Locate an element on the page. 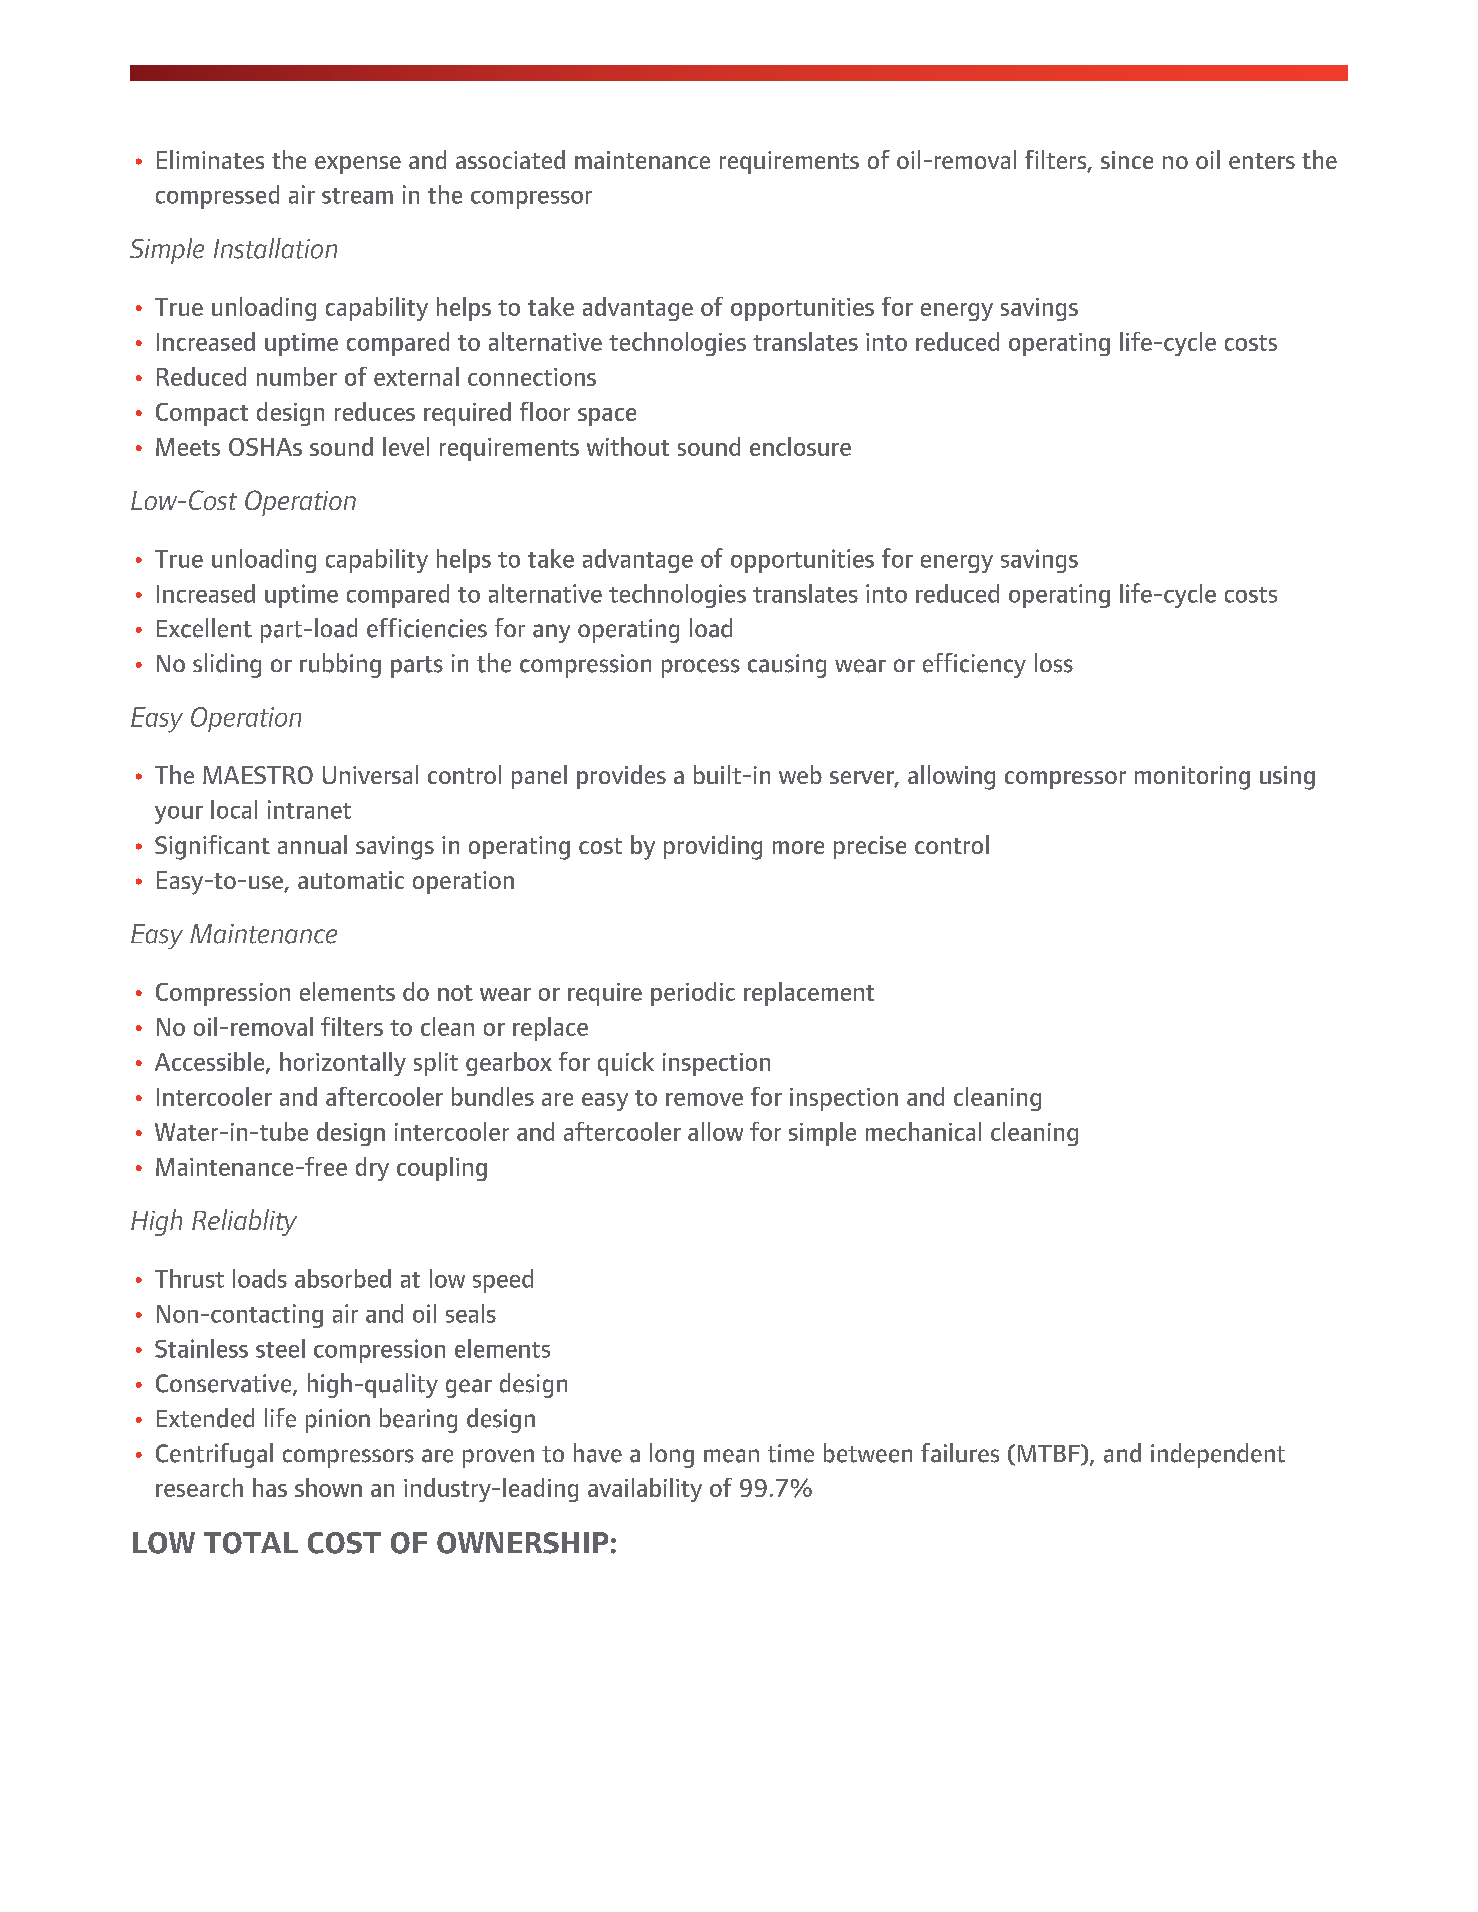 Image resolution: width=1478 pixels, height=1912 pixels. since is located at coordinates (1127, 160).
